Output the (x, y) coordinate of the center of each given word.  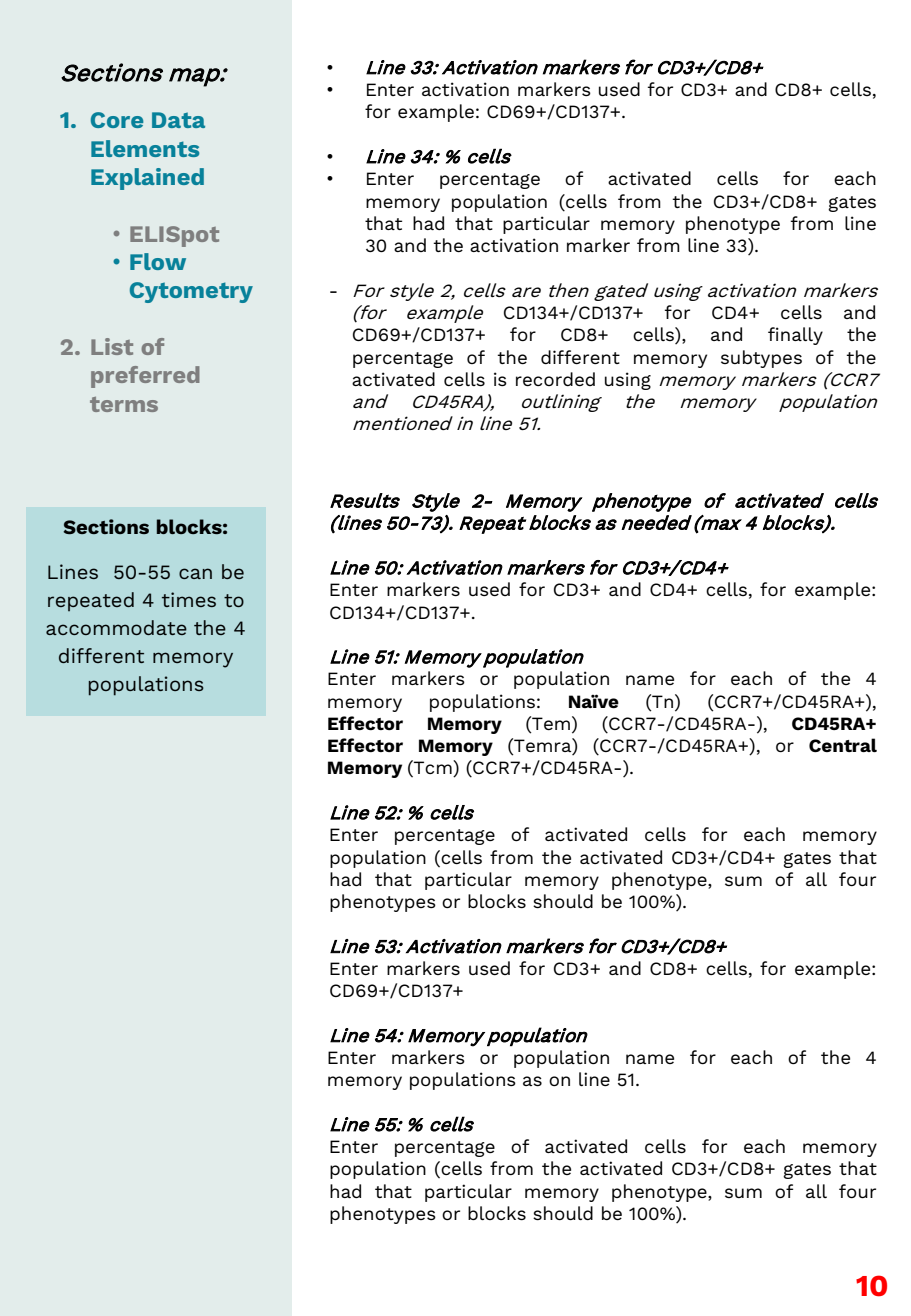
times (189, 599)
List (112, 346)
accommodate (116, 627)
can (195, 573)
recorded (555, 379)
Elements (145, 148)
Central (843, 745)
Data (178, 120)
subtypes (761, 359)
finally (795, 336)
